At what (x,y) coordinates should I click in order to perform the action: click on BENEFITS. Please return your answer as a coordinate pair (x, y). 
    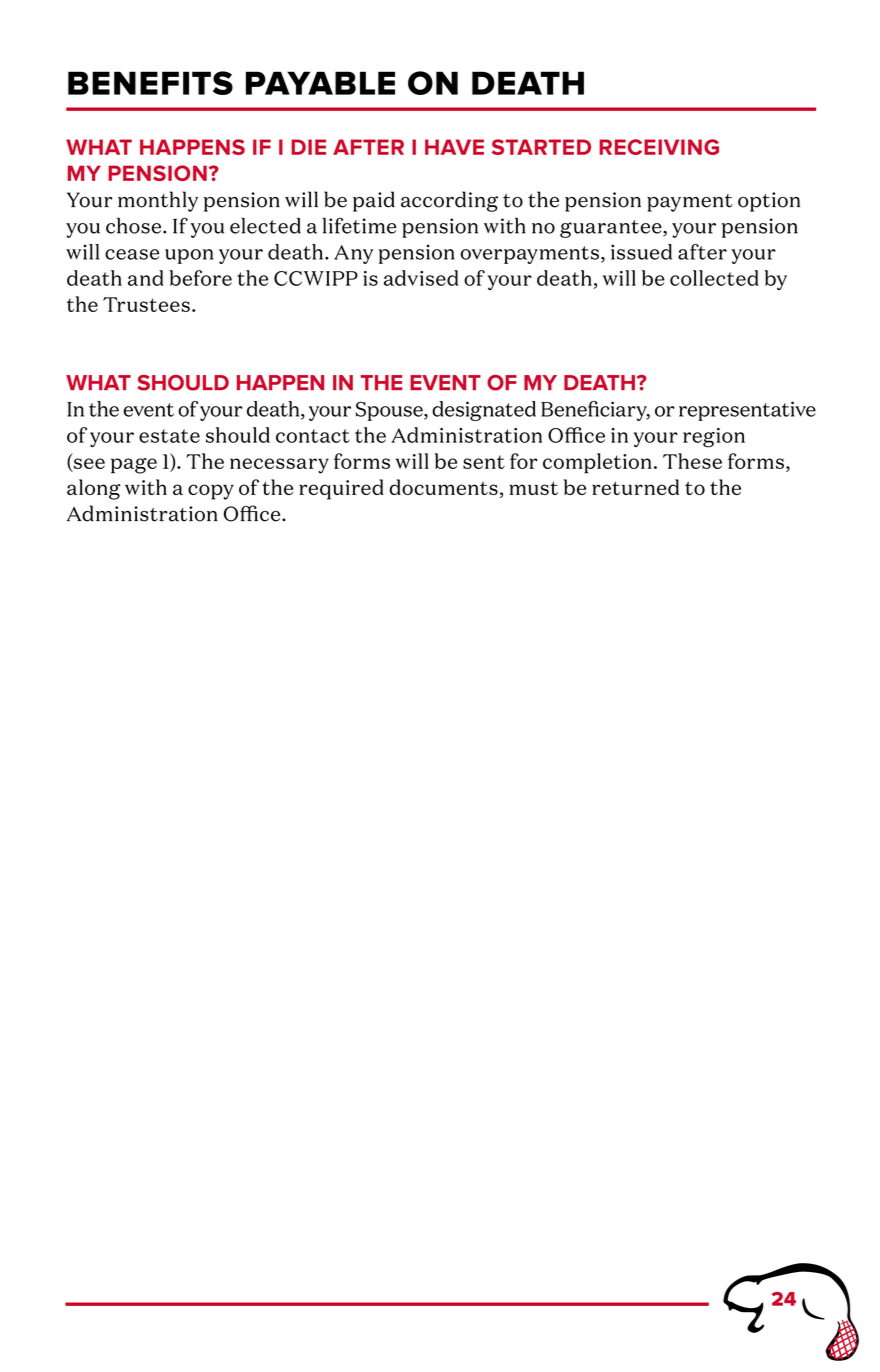
    Looking at the image, I should click on (150, 83).
